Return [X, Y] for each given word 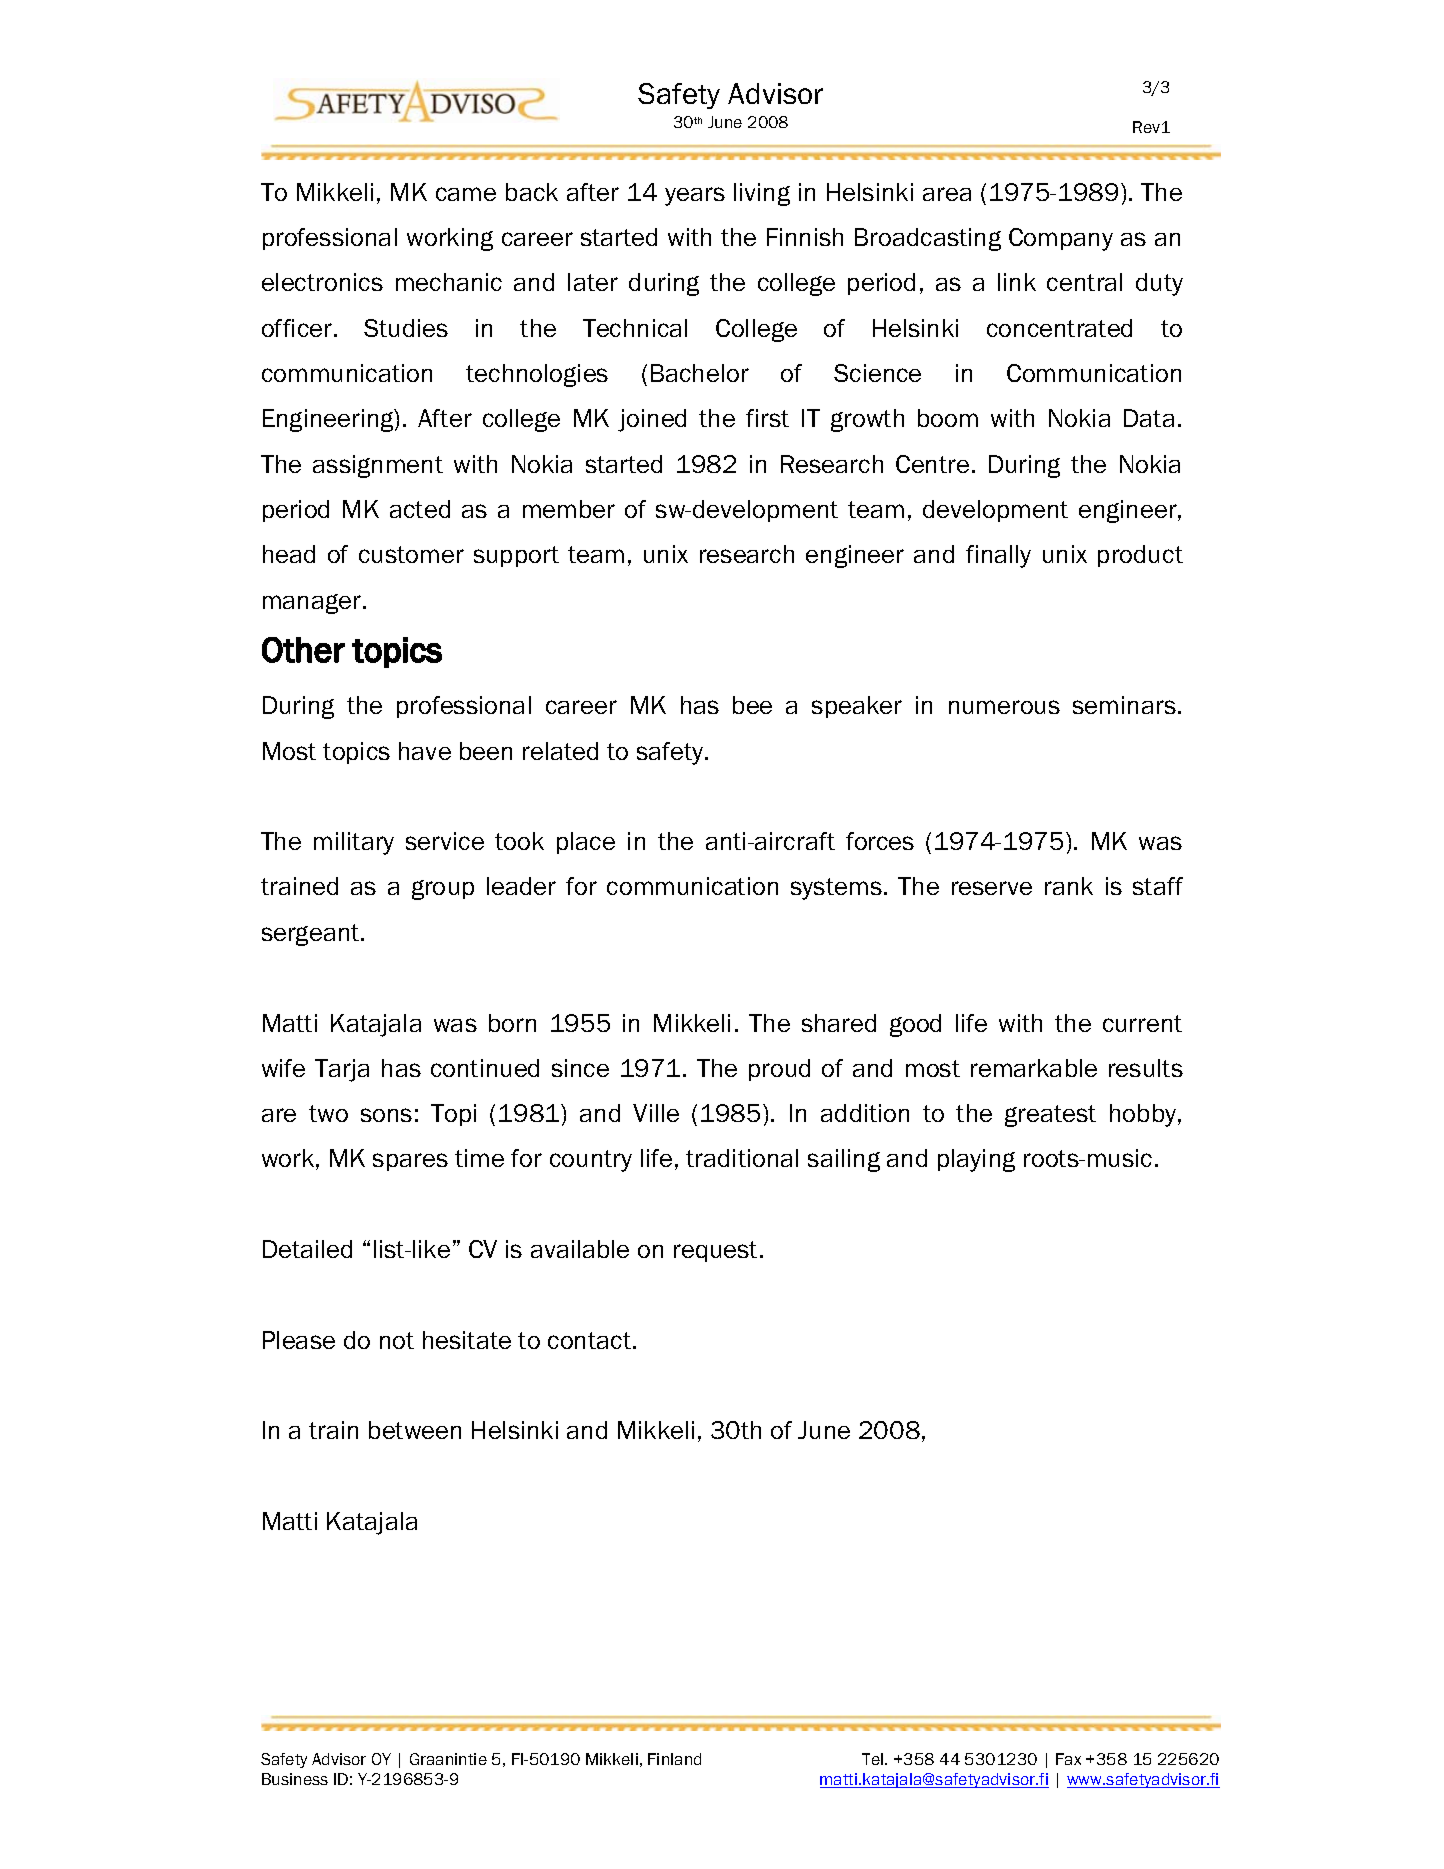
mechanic [449, 282]
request [715, 1251]
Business [295, 1779]
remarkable [1034, 1068]
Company [1061, 239]
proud [779, 1070]
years [695, 196]
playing [976, 1160]
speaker [857, 707]
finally [998, 556]
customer [411, 554]
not [397, 1340]
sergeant [312, 935]
